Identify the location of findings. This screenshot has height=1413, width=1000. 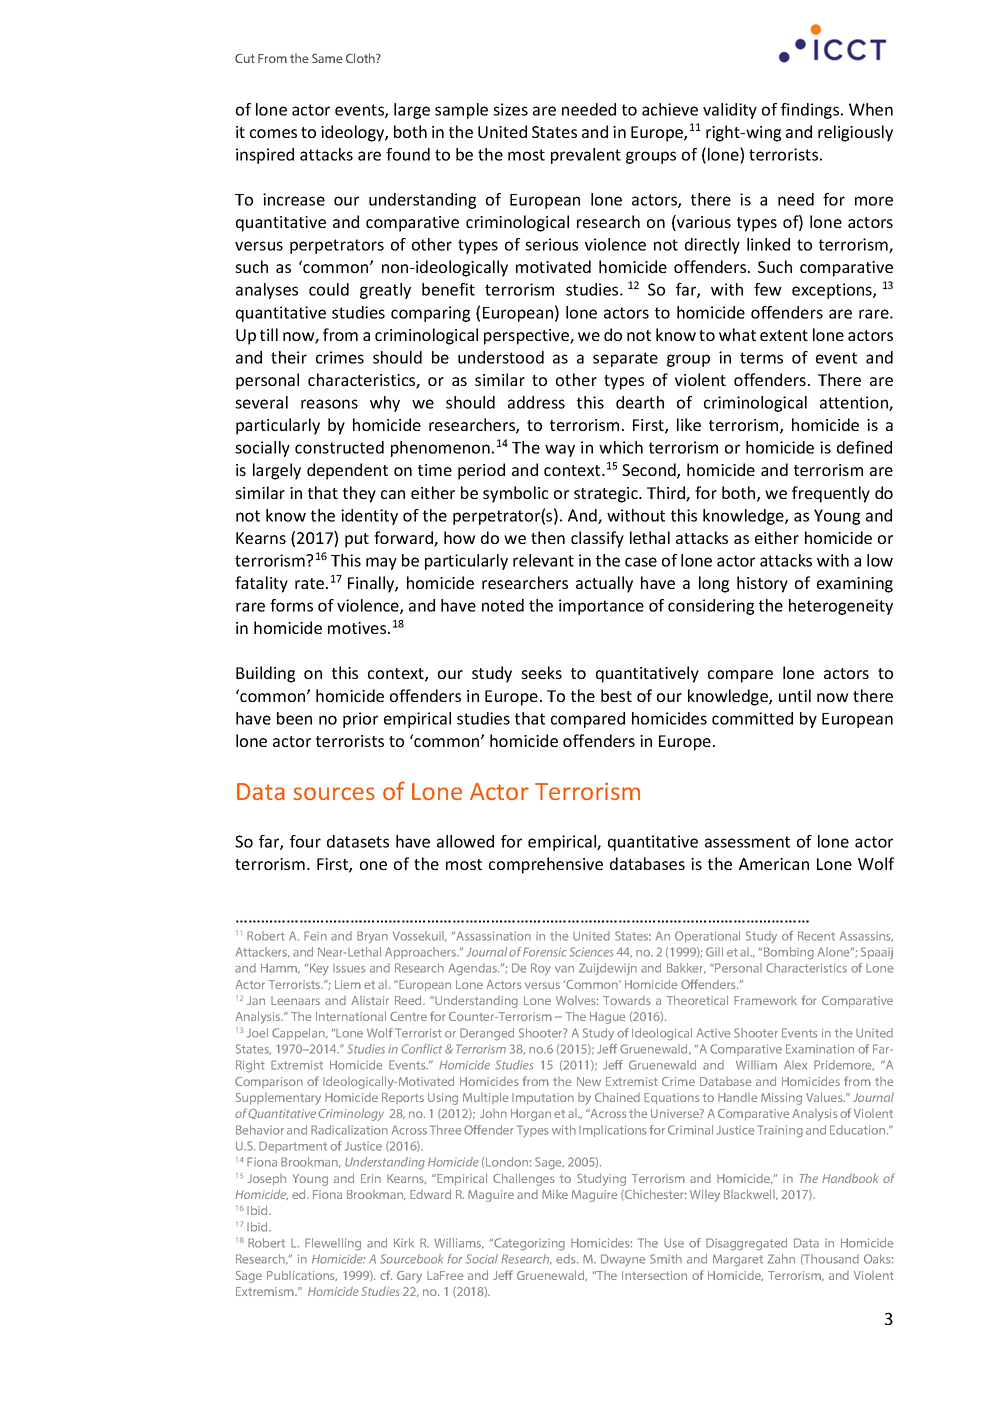
(811, 111).
